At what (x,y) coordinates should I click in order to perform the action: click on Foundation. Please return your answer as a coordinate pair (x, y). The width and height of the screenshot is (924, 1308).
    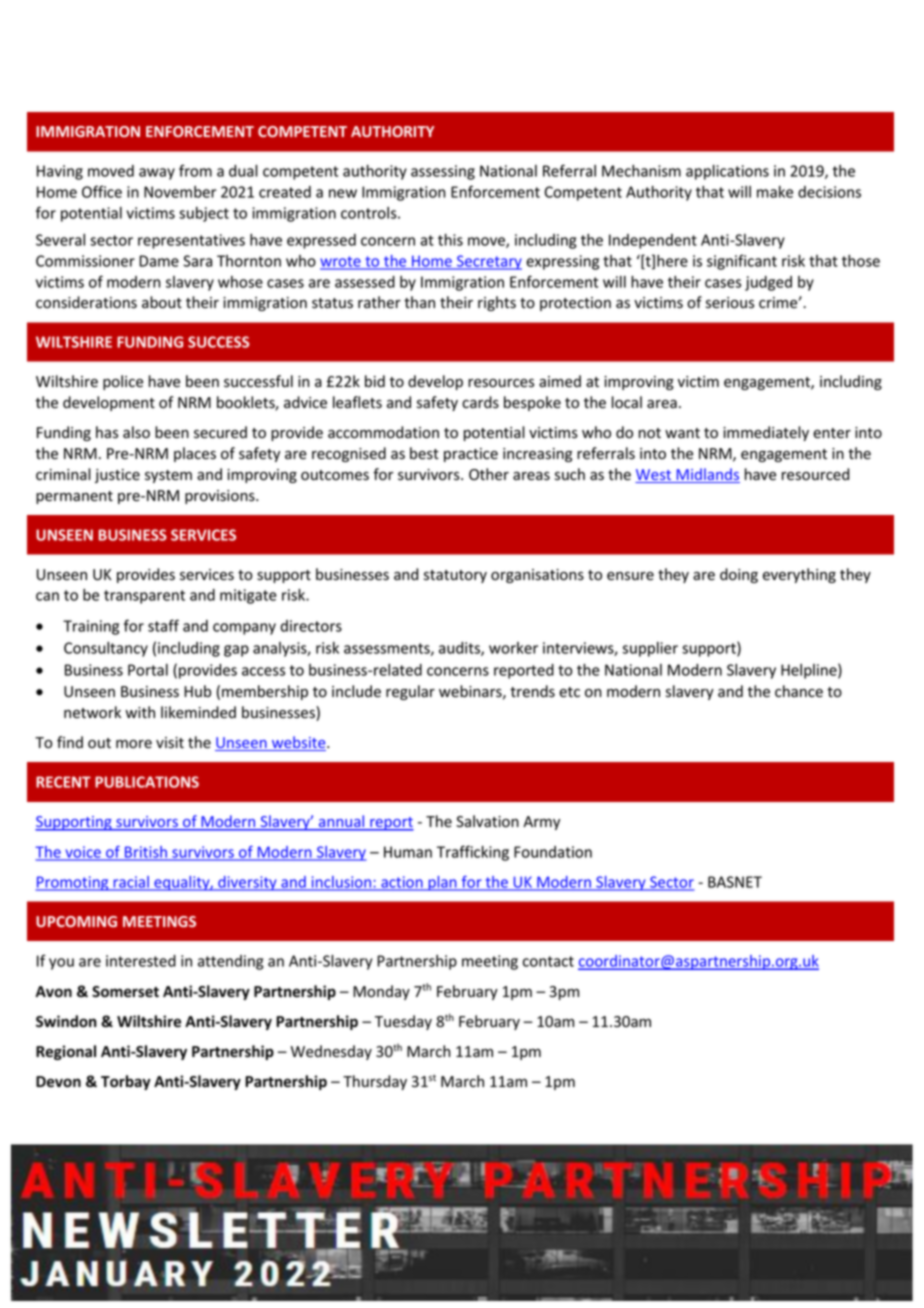
    Looking at the image, I should click on (553, 852).
